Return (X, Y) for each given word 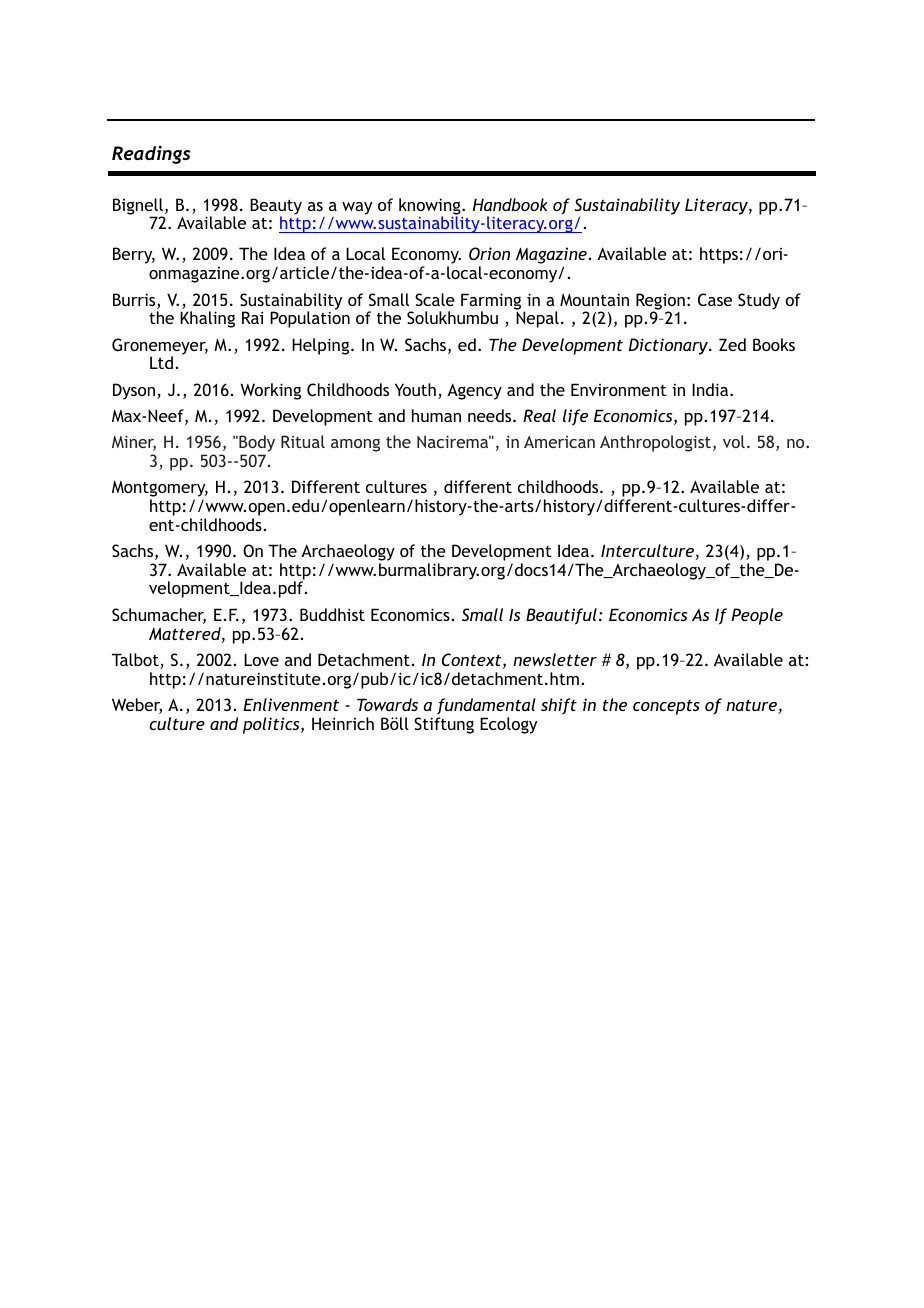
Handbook (510, 204)
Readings (151, 154)
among (355, 445)
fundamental (486, 706)
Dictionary (669, 346)
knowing (431, 207)
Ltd (161, 362)
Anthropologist (657, 443)
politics (272, 725)
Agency (474, 391)
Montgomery (160, 490)
